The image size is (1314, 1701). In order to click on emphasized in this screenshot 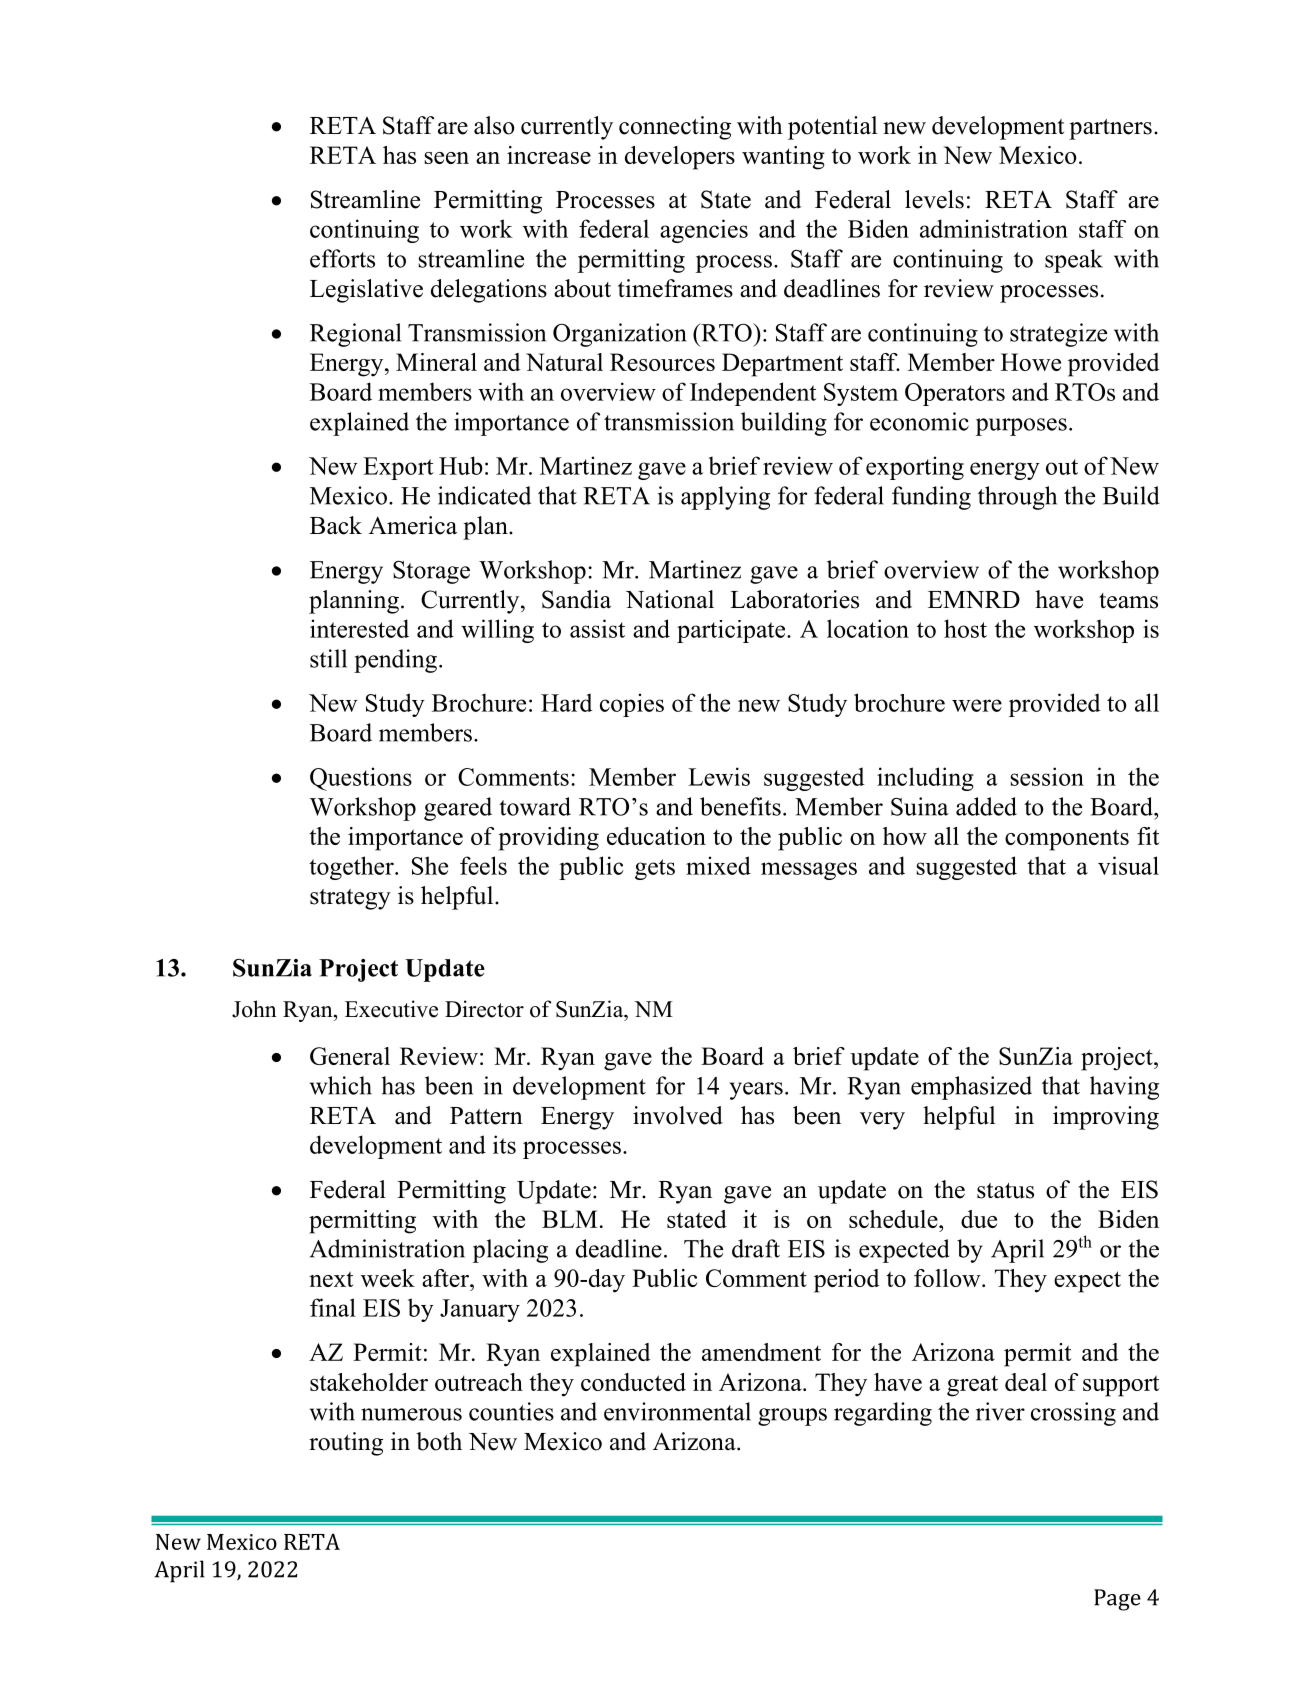, I will do `click(971, 1088)`.
